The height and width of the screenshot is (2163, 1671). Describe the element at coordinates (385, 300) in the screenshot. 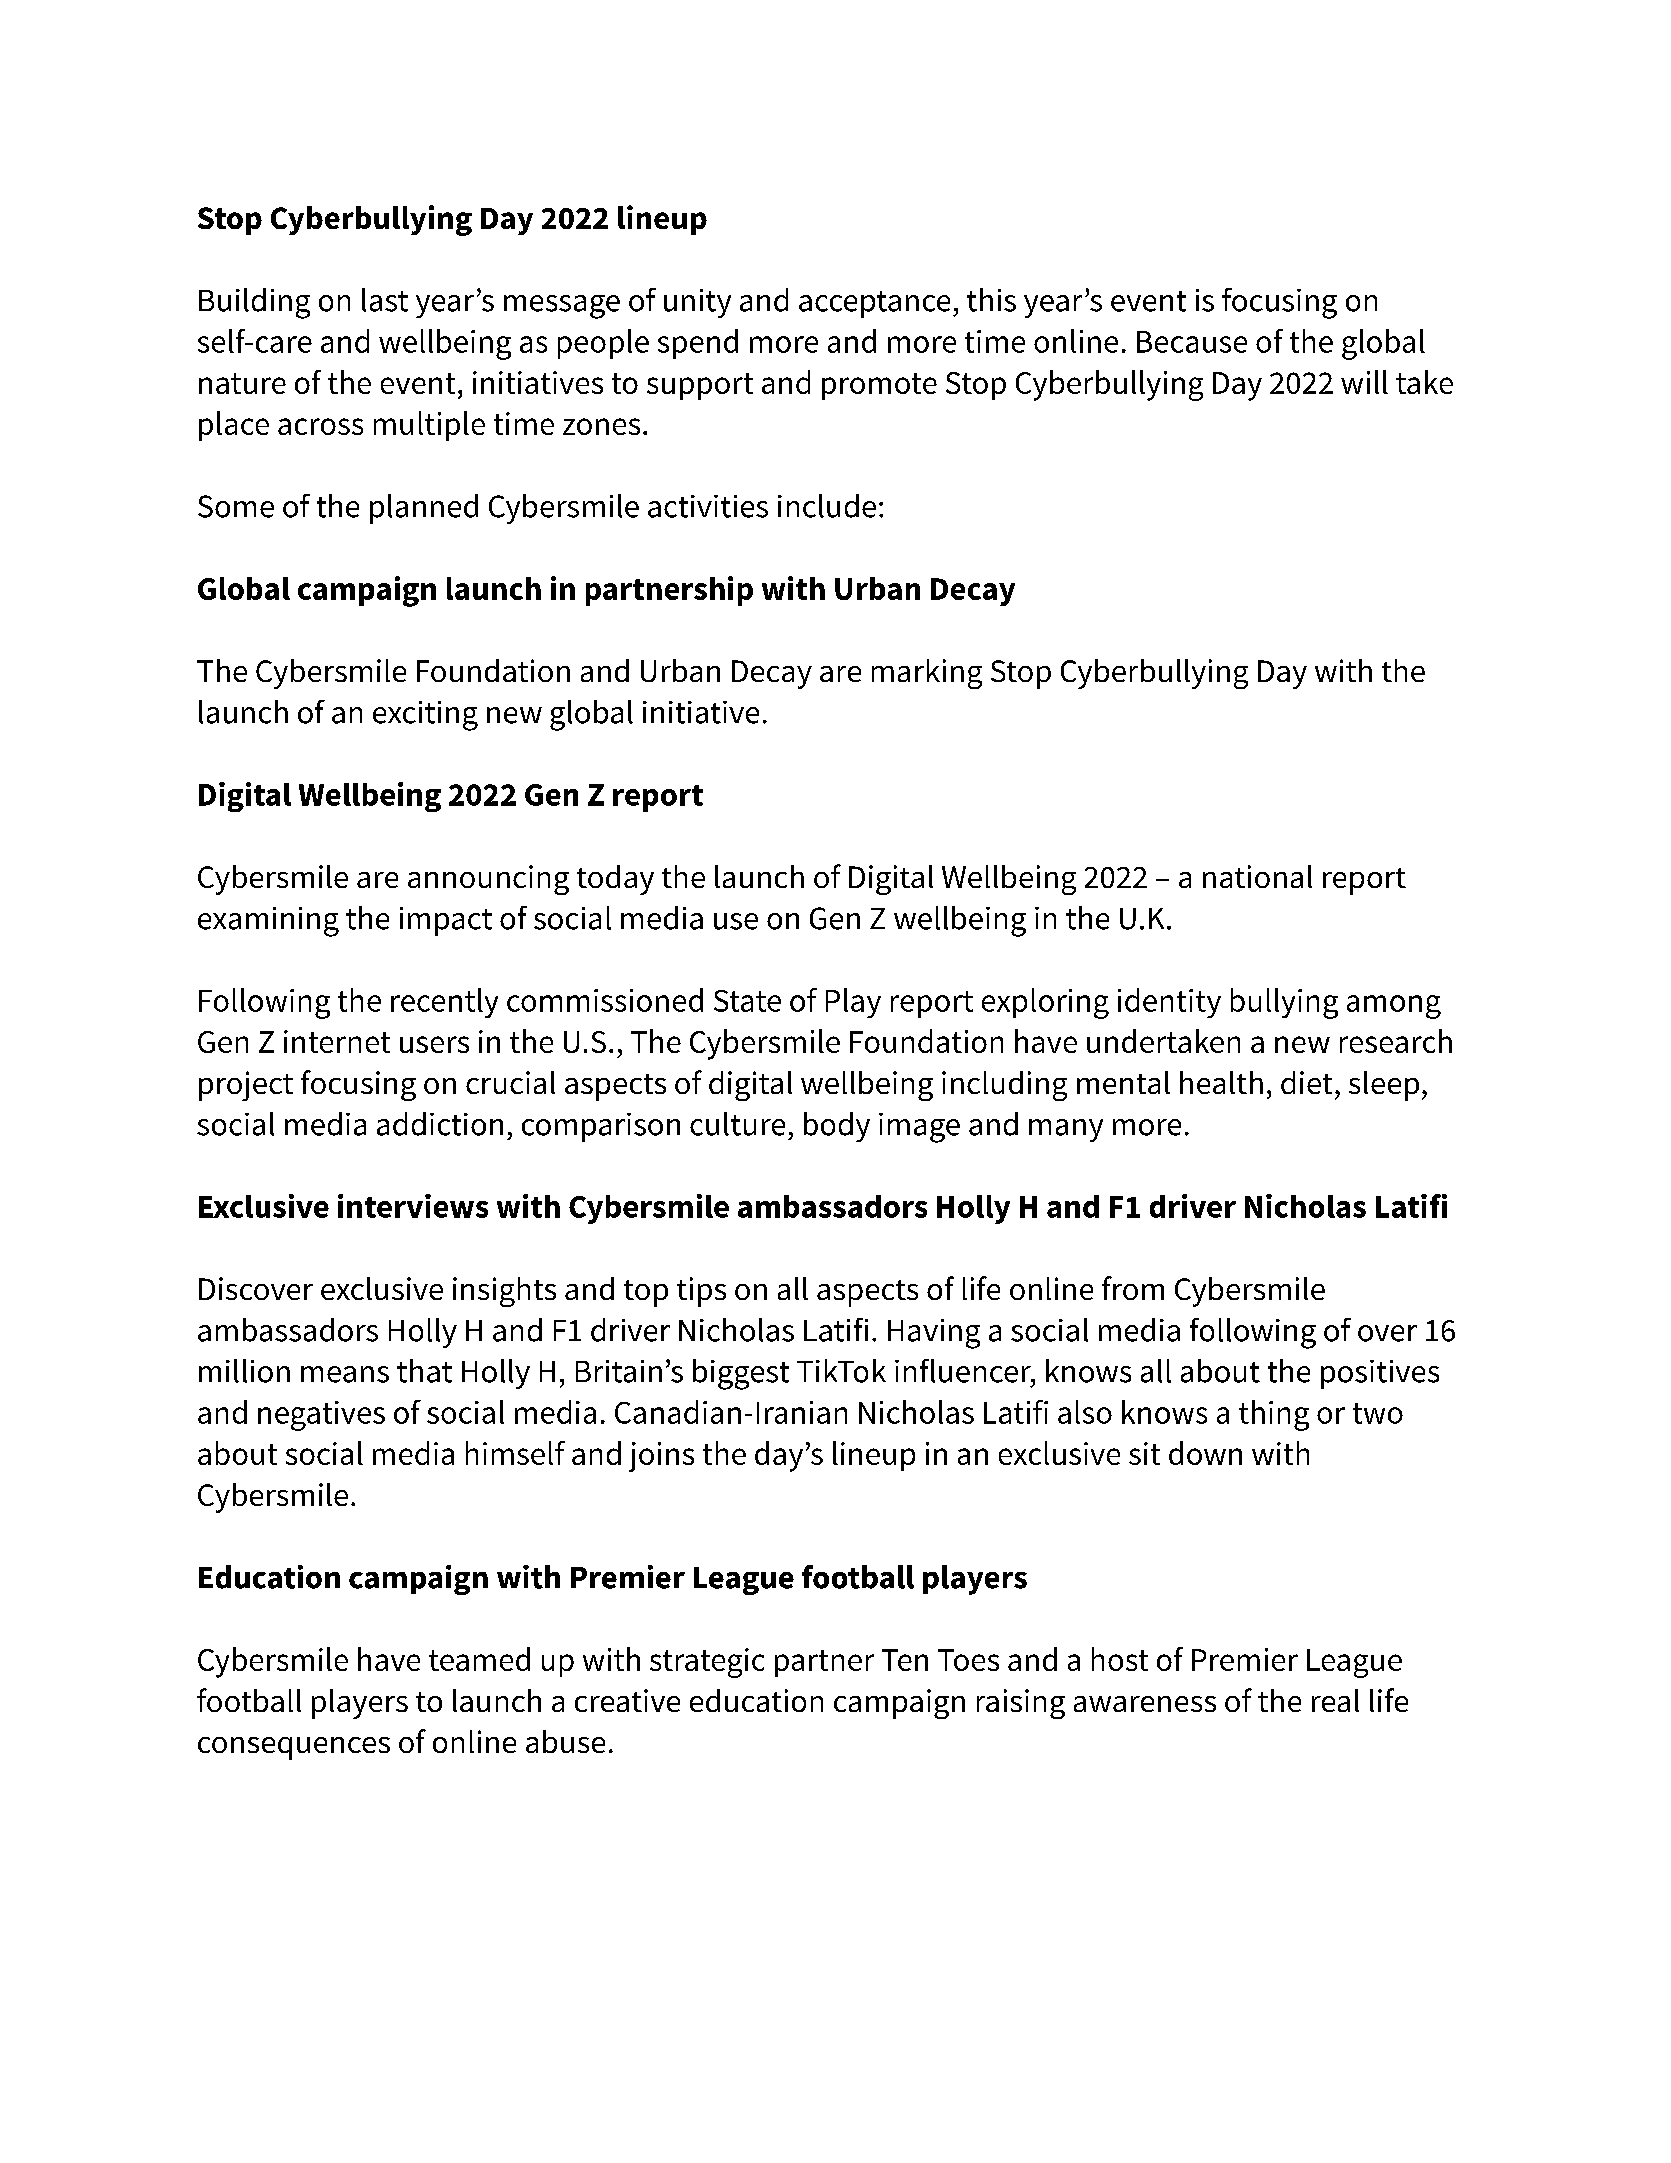

I see `last` at that location.
